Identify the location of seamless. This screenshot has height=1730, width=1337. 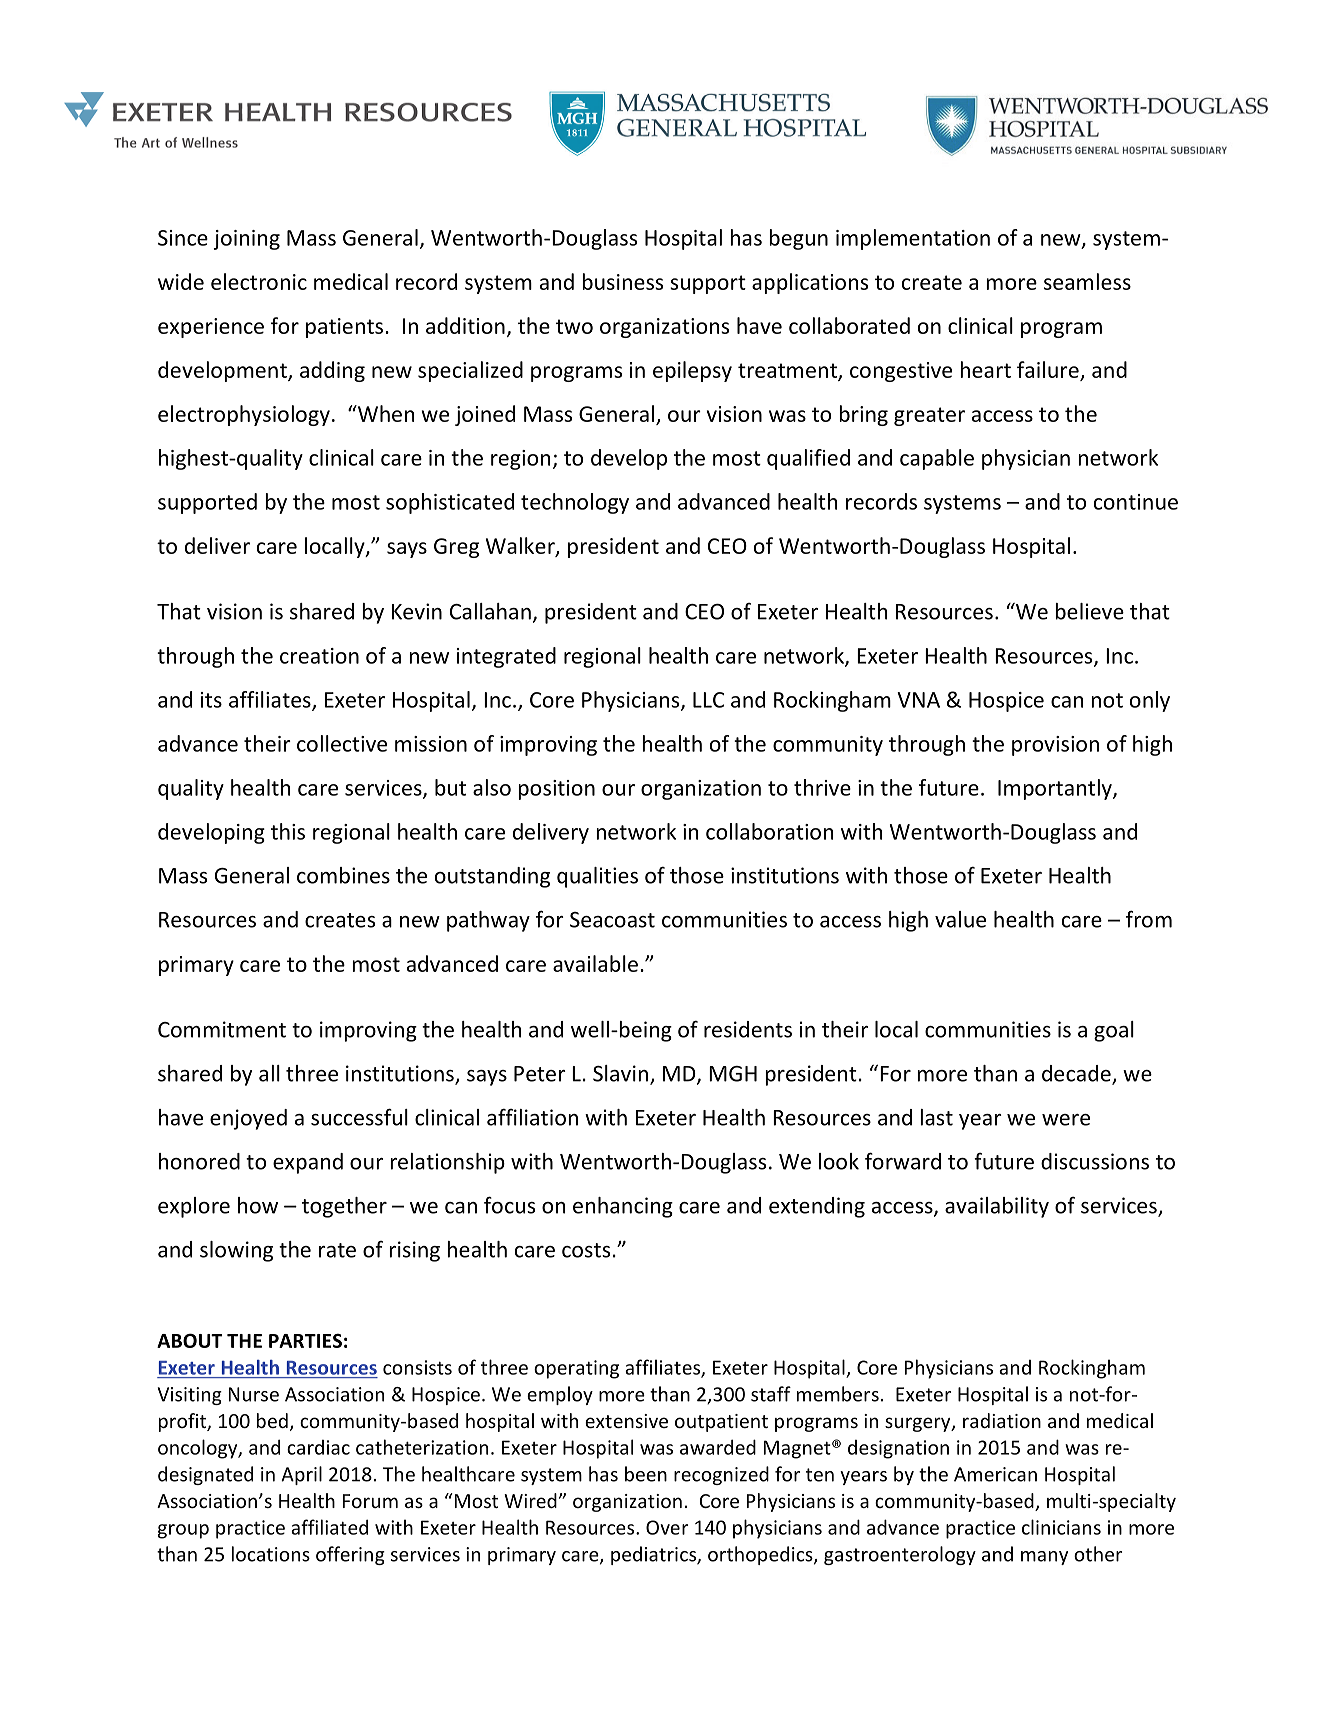
(1087, 281).
